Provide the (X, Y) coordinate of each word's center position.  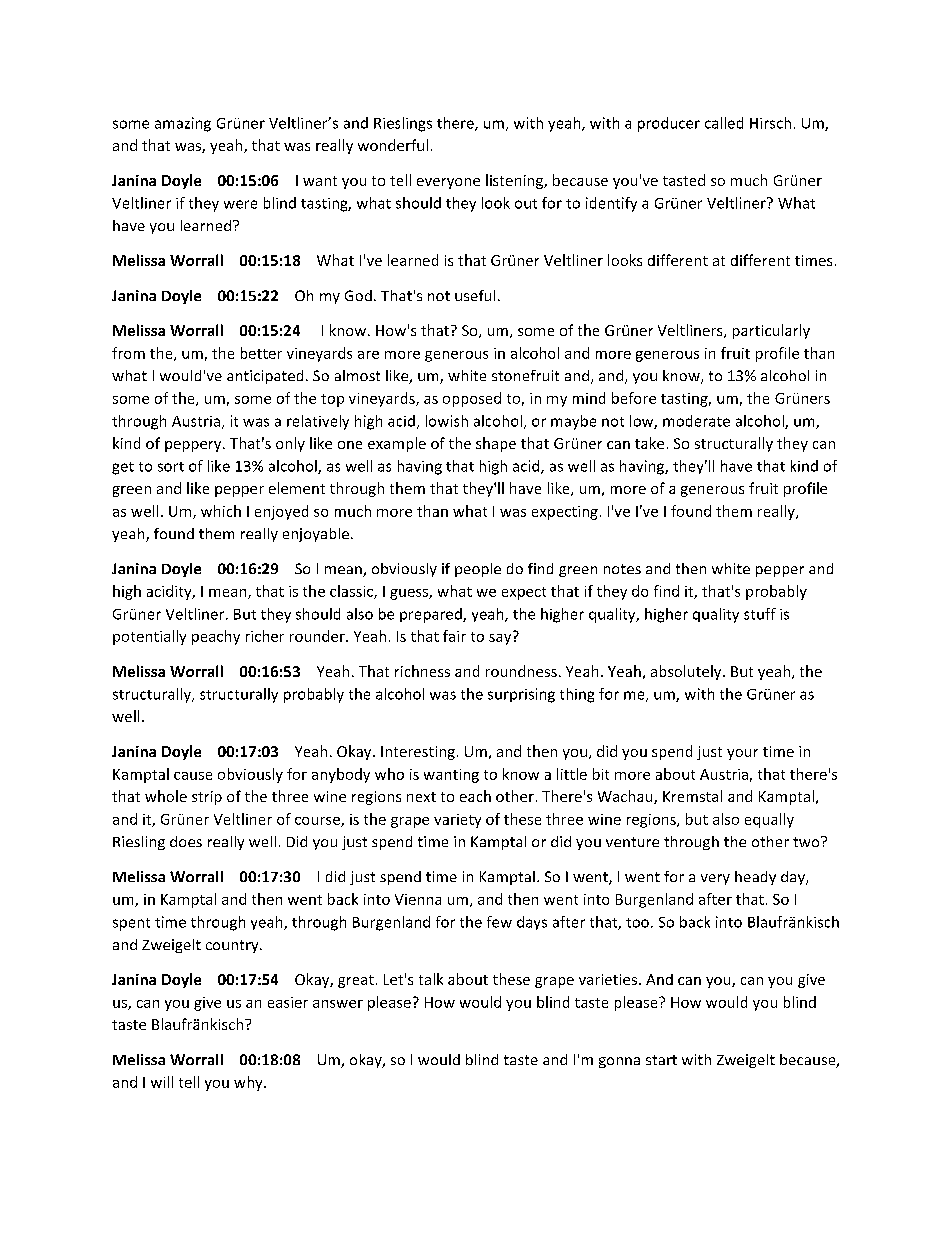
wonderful (393, 145)
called (724, 123)
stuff (760, 614)
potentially (149, 637)
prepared (432, 615)
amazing (183, 124)
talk (431, 979)
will (162, 1082)
